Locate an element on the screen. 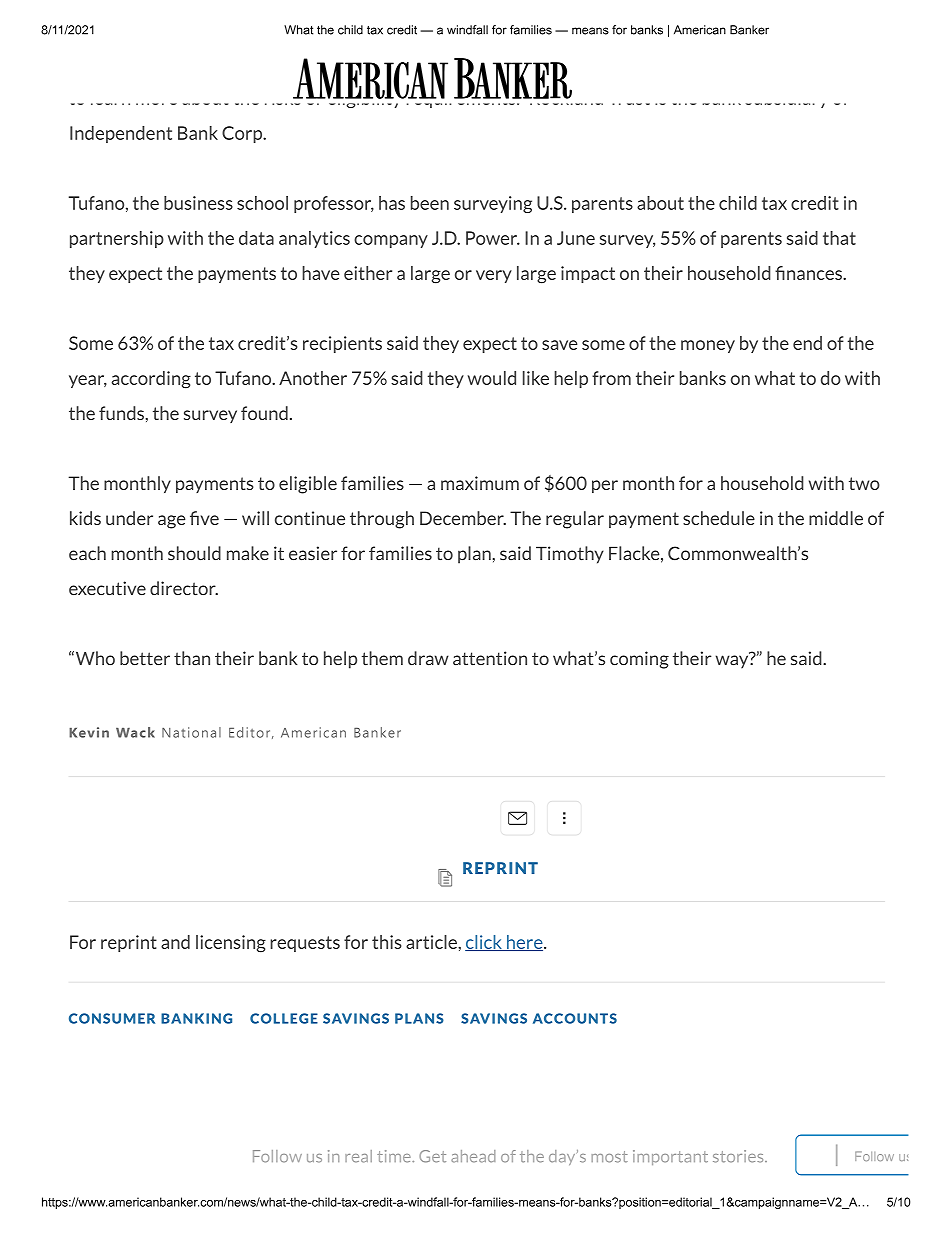 The image size is (952, 1233). that is located at coordinates (839, 238).
